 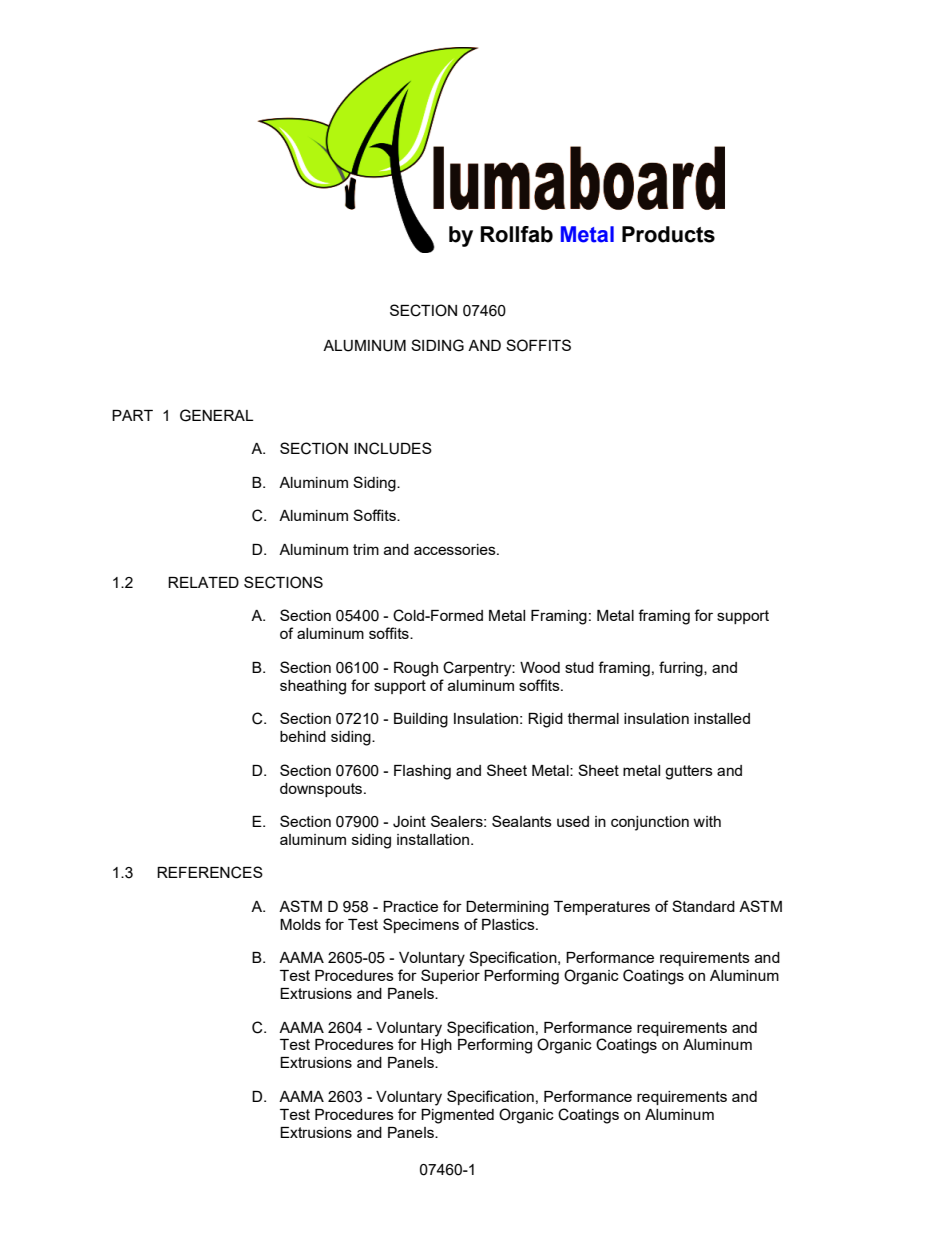 I want to click on RELATED, so click(x=203, y=582).
